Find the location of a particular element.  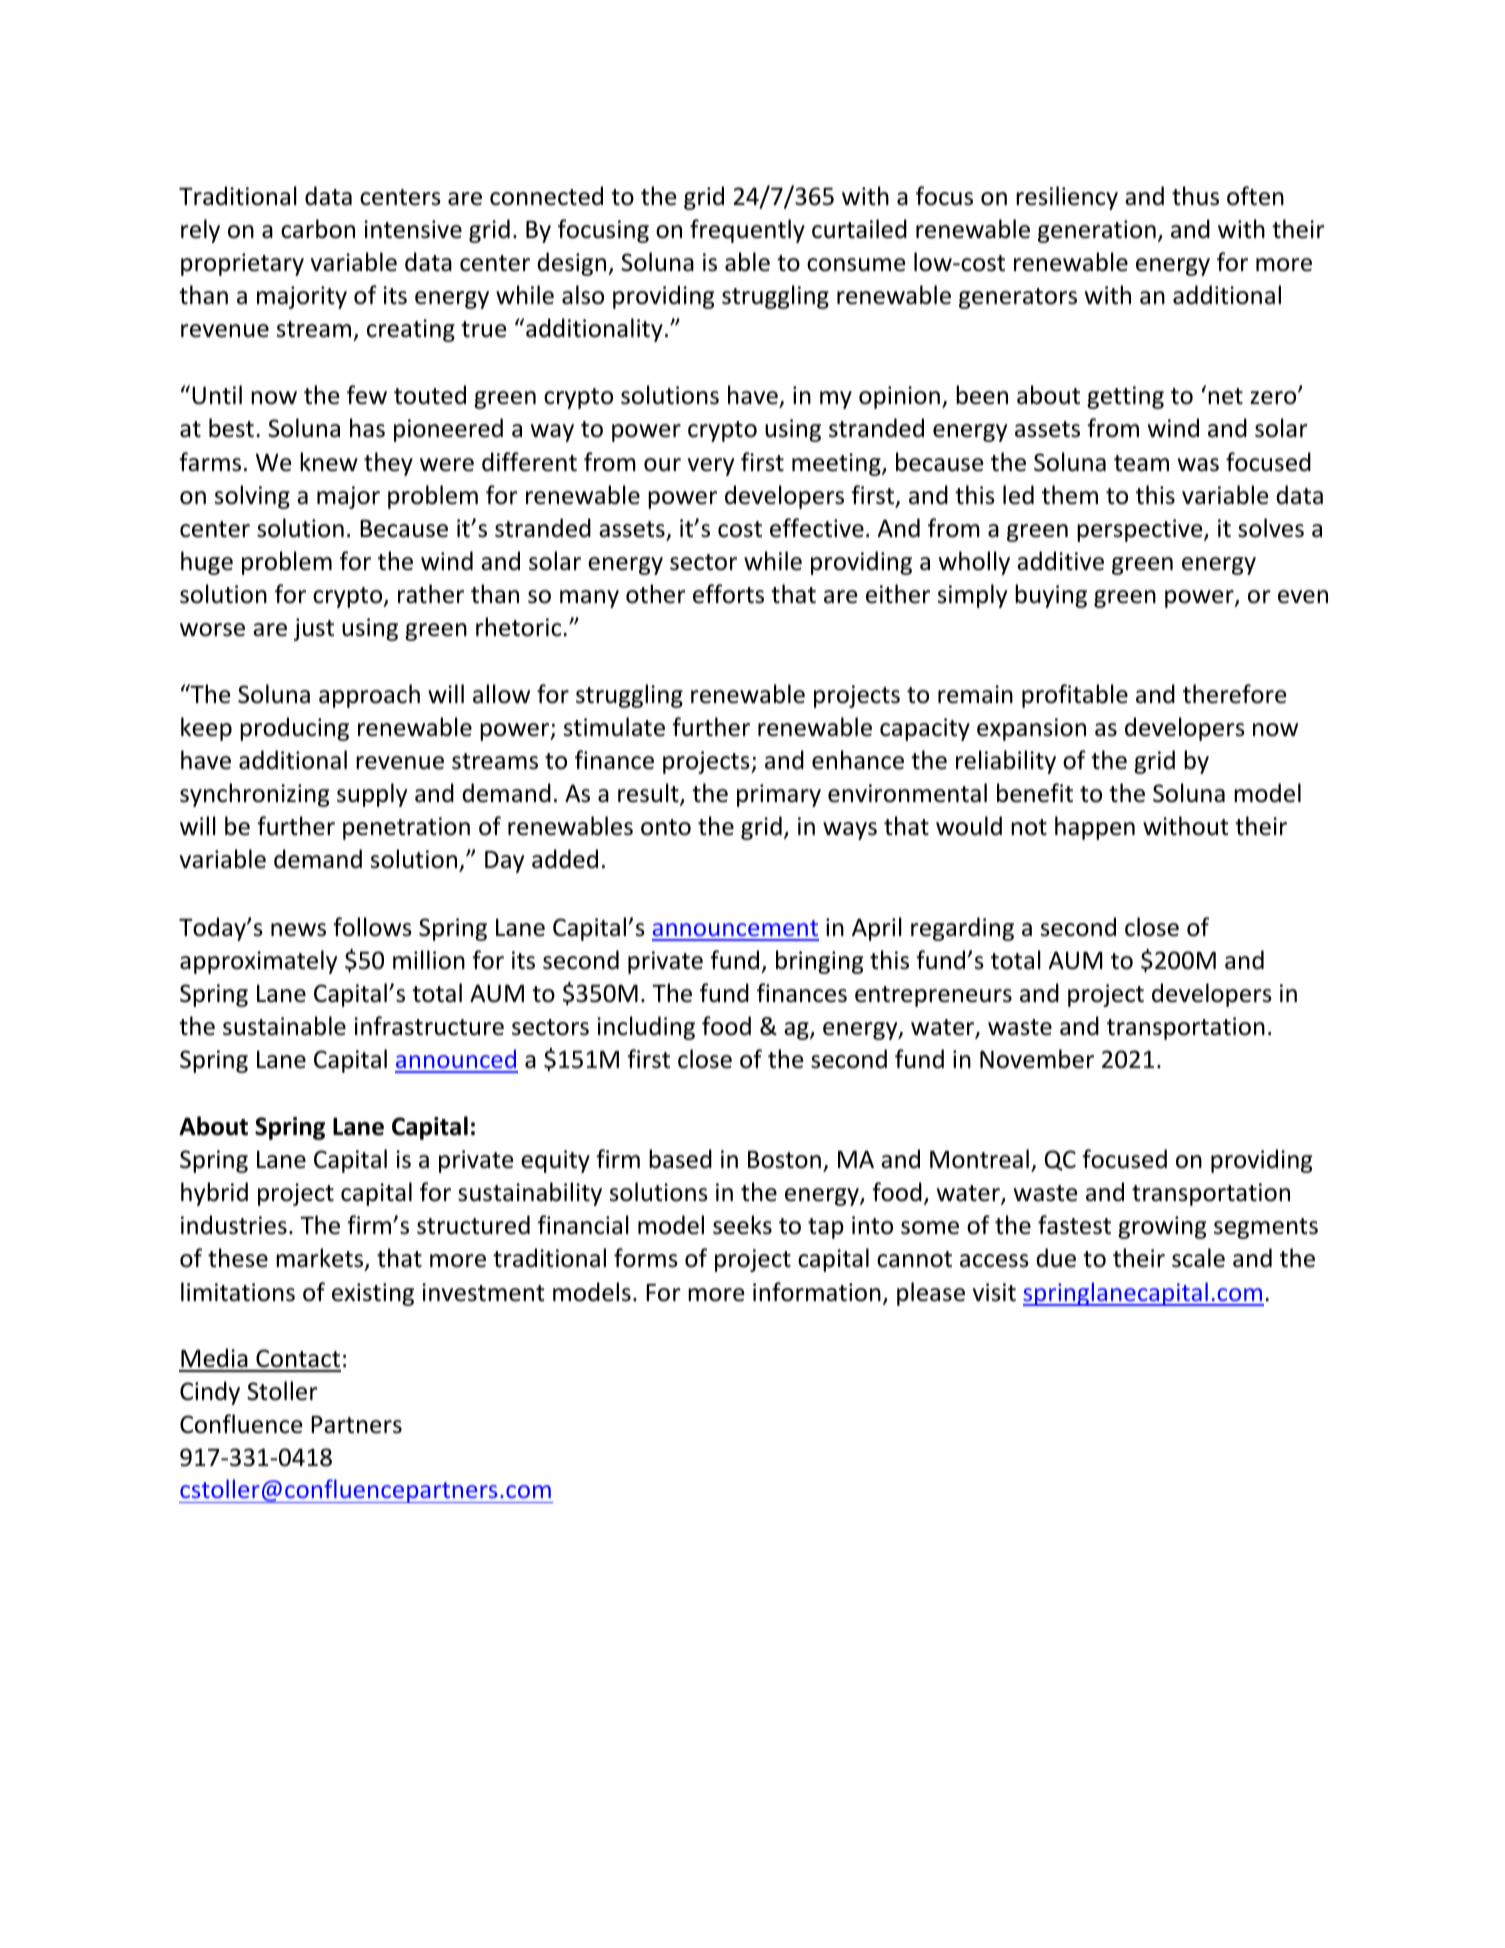

frequently is located at coordinates (747, 231).
